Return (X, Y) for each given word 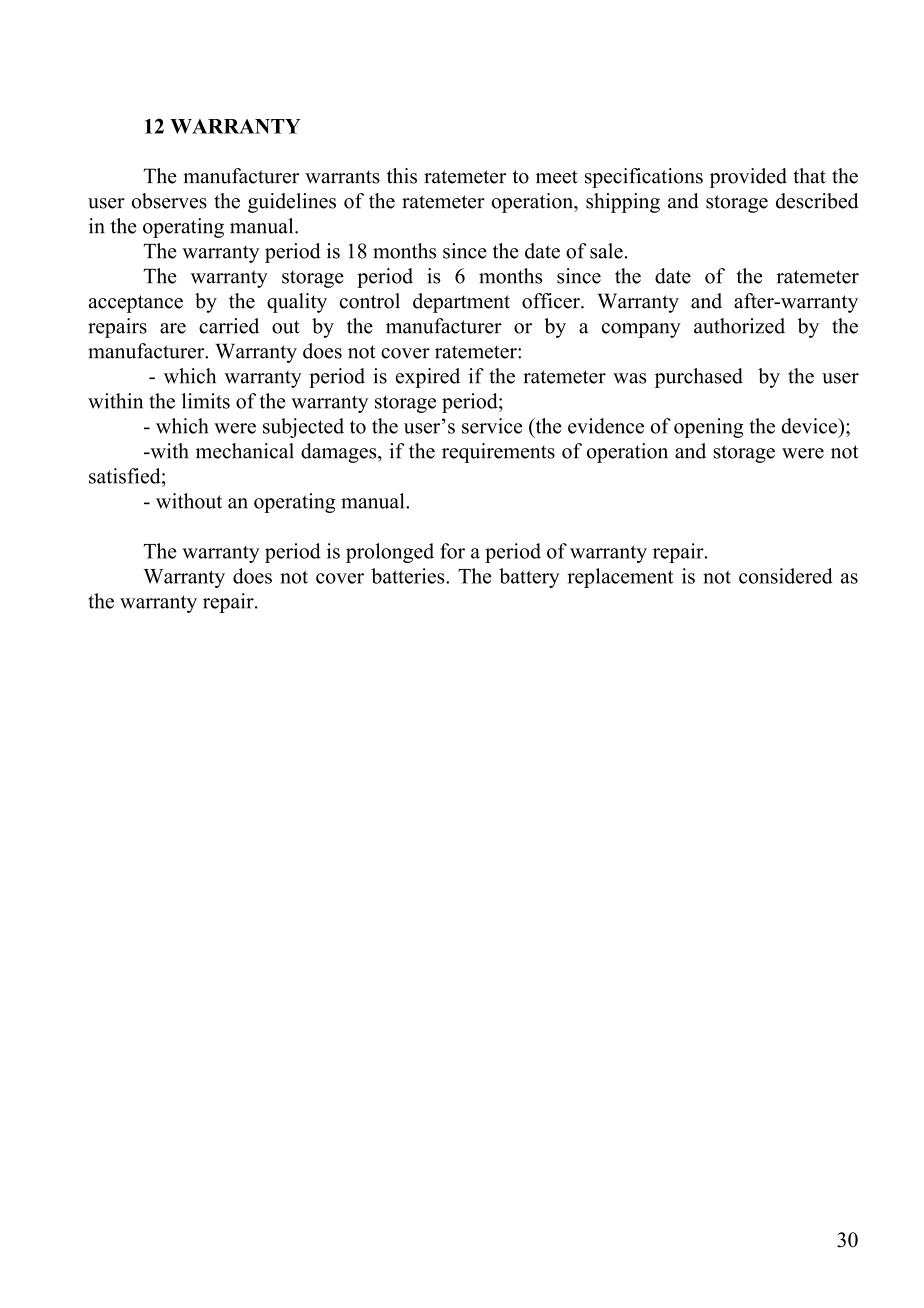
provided (748, 178)
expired (428, 378)
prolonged (390, 553)
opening (709, 428)
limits (206, 401)
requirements (498, 453)
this (402, 176)
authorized (739, 326)
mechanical (245, 451)
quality (297, 303)
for (452, 551)
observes (169, 201)
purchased (699, 378)
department (461, 303)
